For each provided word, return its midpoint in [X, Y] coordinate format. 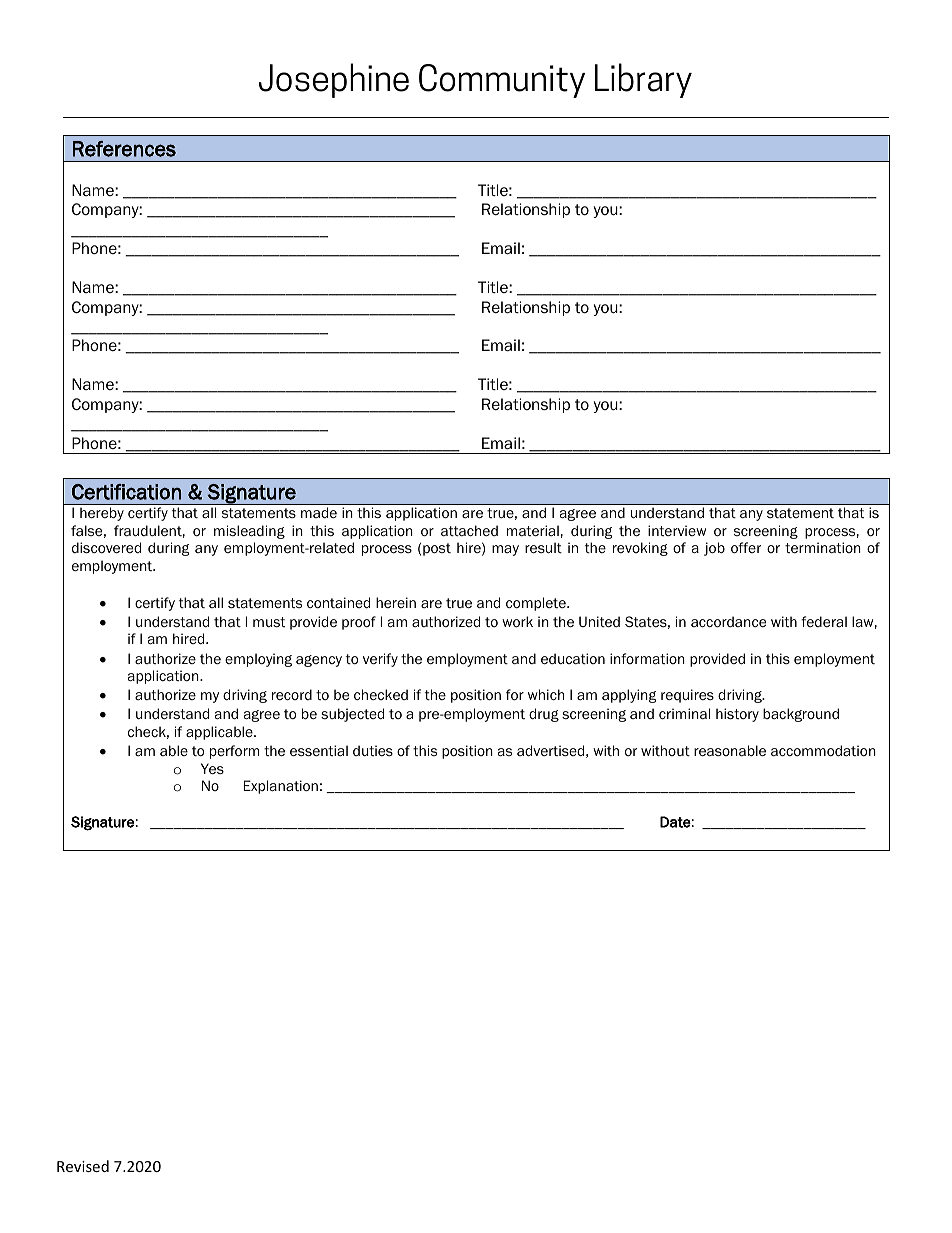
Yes [212, 769]
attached [469, 531]
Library [643, 80]
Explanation [280, 787]
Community [502, 81]
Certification [126, 492]
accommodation [823, 751]
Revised [83, 1166]
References [124, 149]
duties [373, 750]
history [737, 715]
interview [677, 530]
